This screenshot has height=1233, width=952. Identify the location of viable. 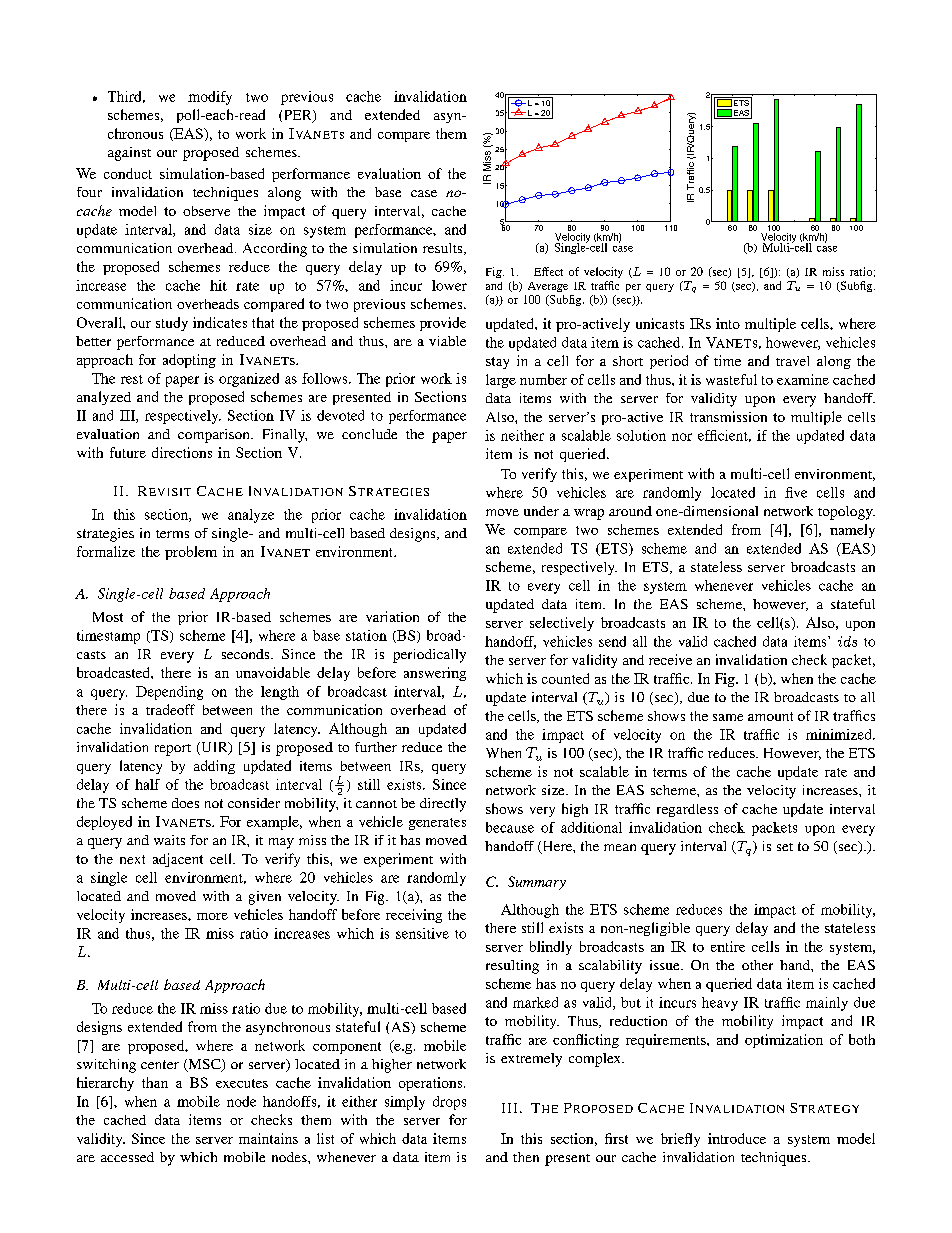
(447, 341).
